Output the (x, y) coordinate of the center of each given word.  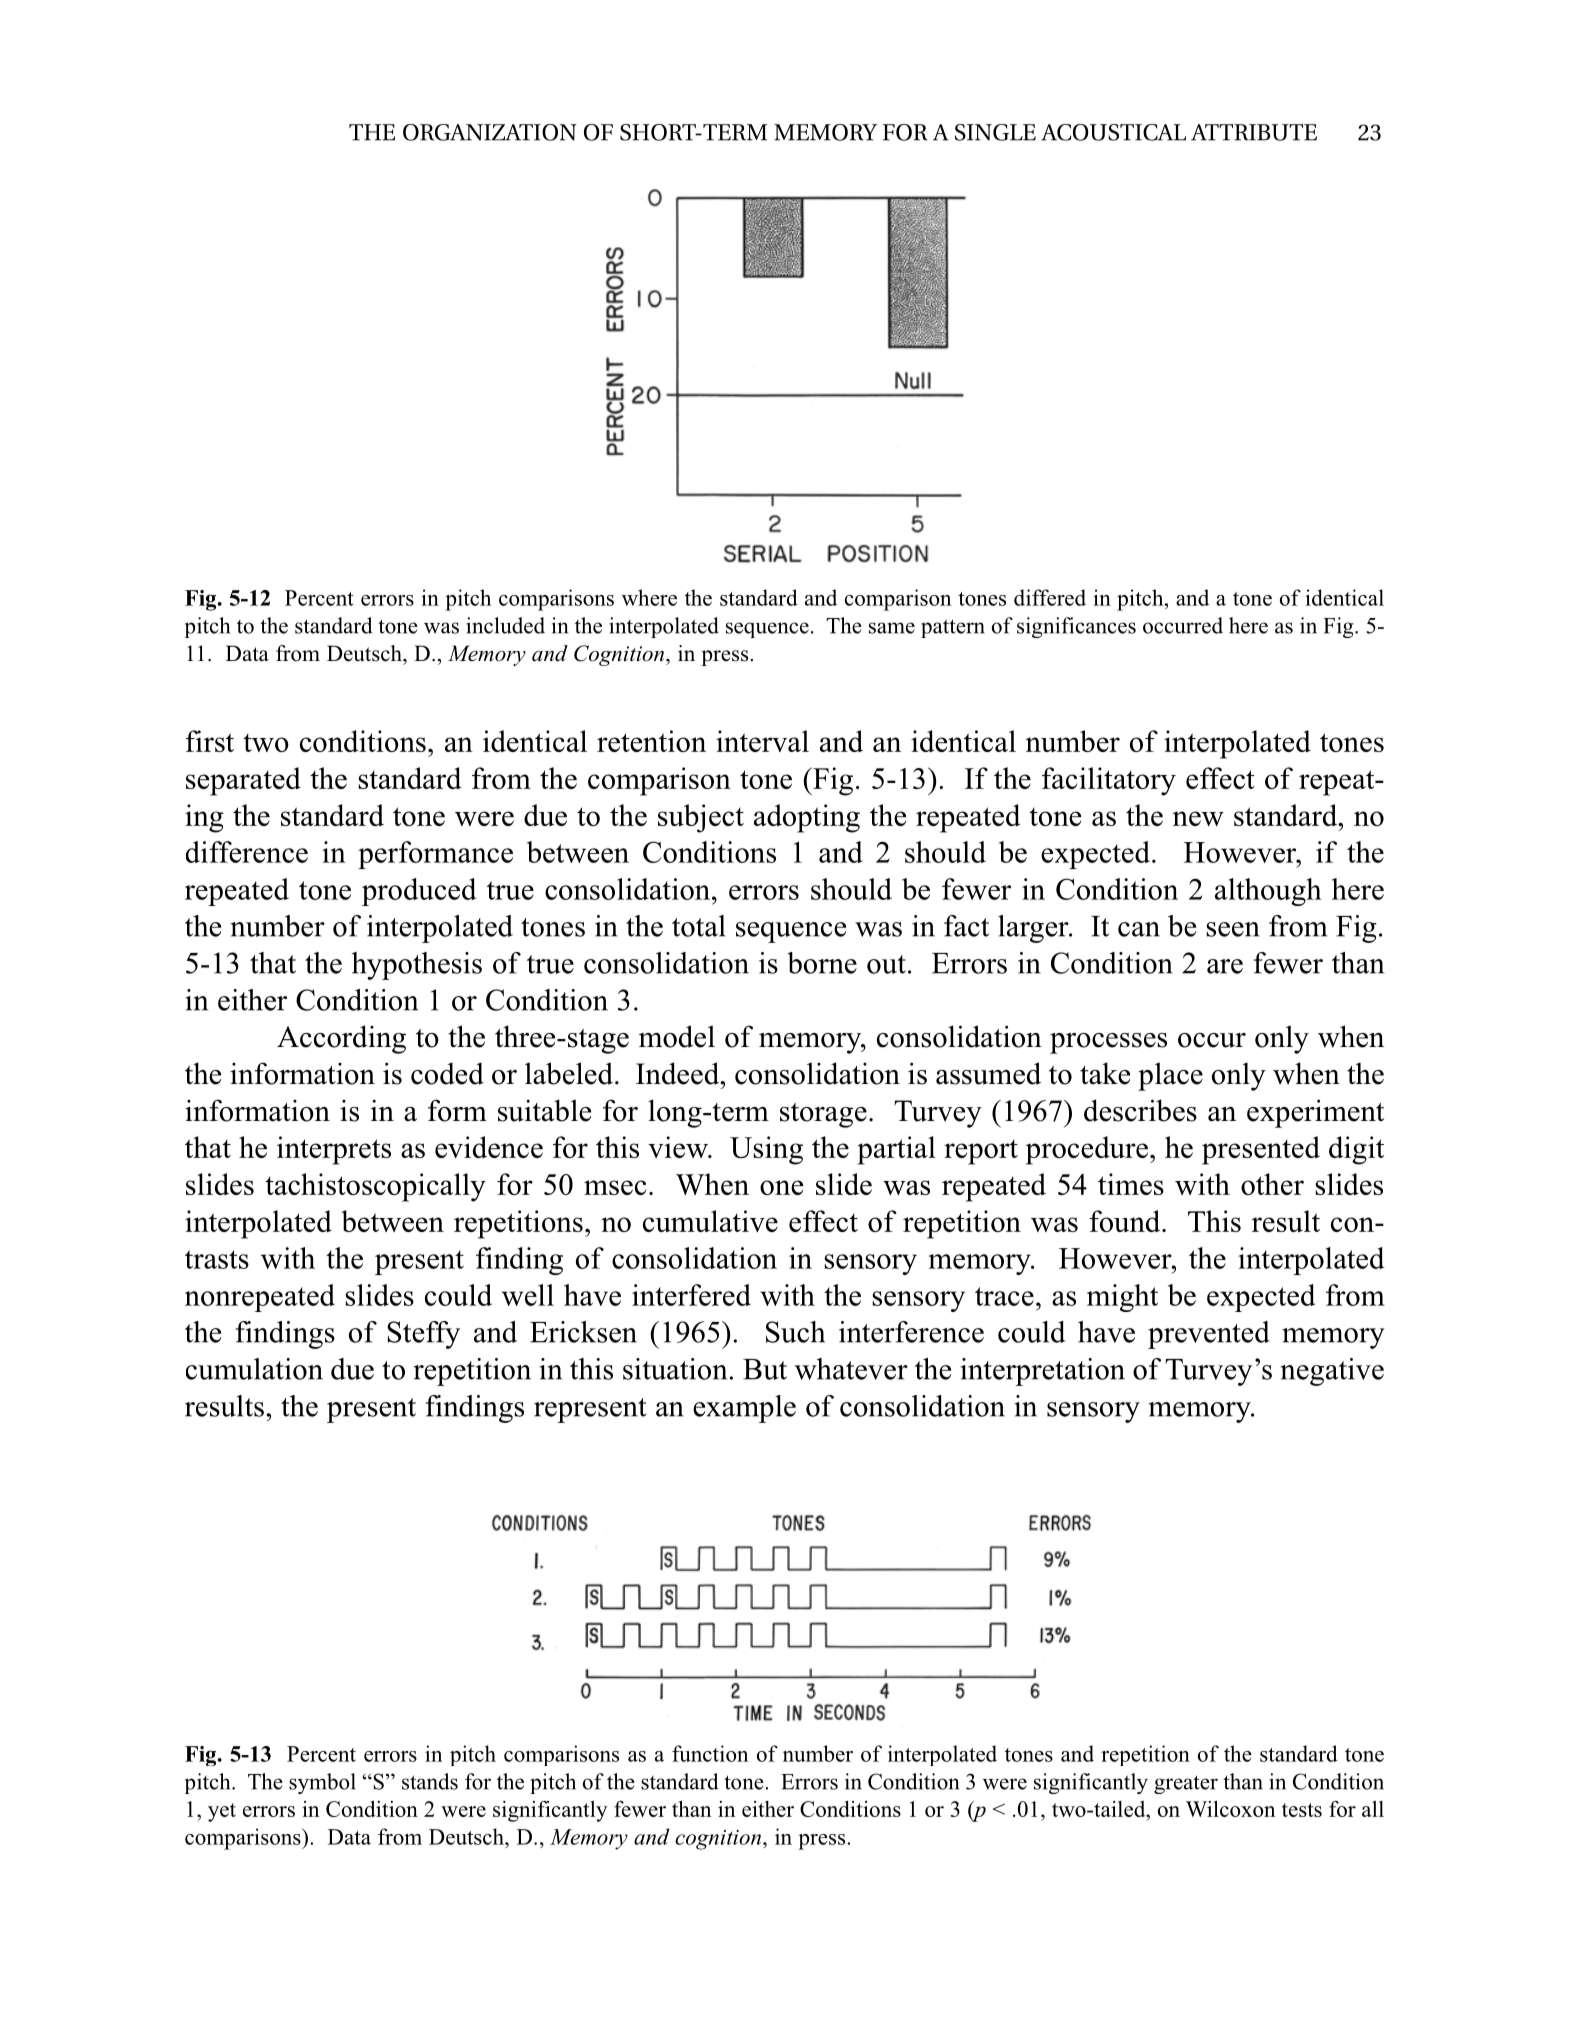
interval (762, 741)
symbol (322, 1783)
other (1272, 1184)
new (1198, 818)
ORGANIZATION (490, 132)
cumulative (710, 1221)
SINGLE (995, 132)
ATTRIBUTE (1254, 132)
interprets (334, 1150)
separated (243, 781)
